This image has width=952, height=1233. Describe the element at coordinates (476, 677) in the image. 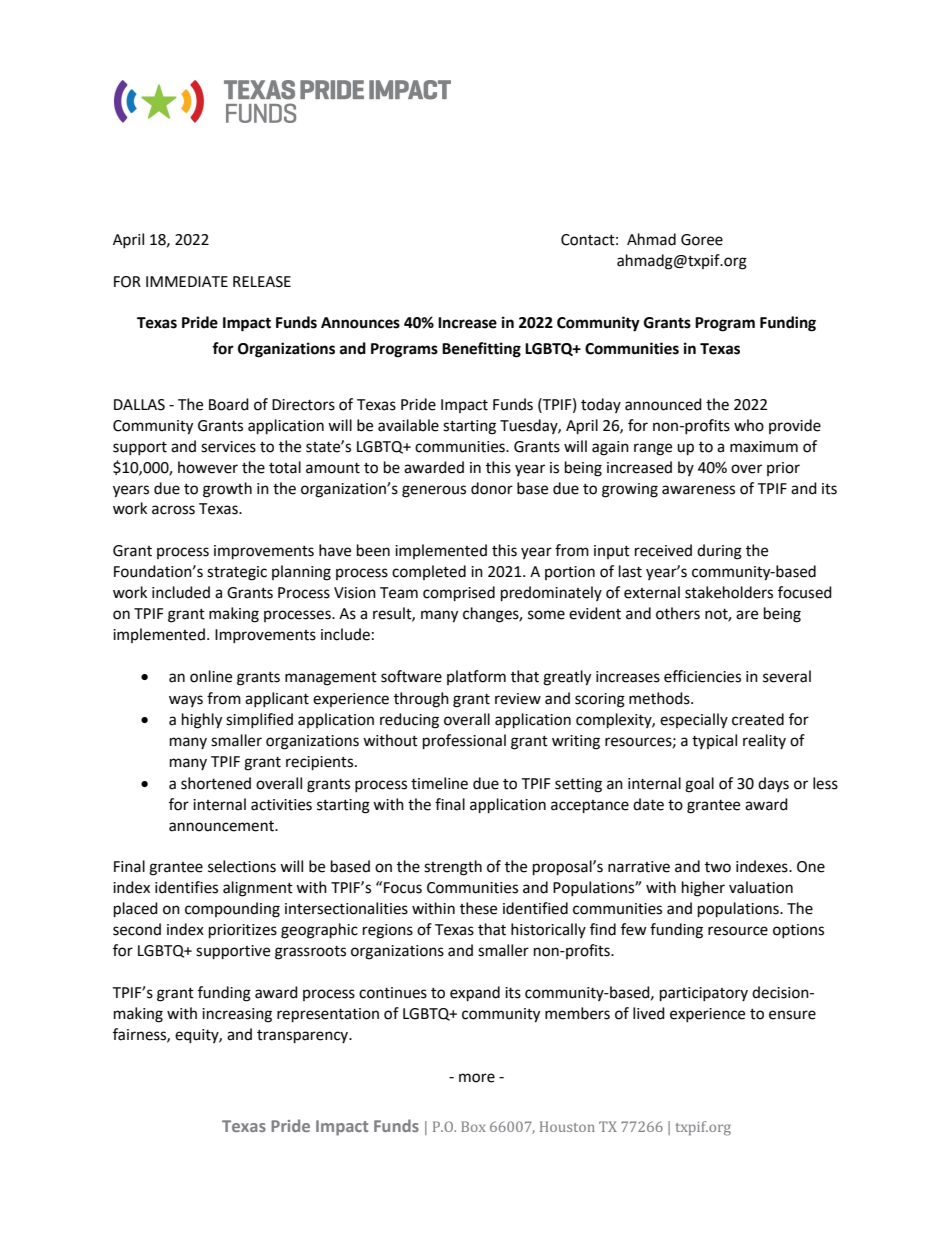

I see `platform` at that location.
